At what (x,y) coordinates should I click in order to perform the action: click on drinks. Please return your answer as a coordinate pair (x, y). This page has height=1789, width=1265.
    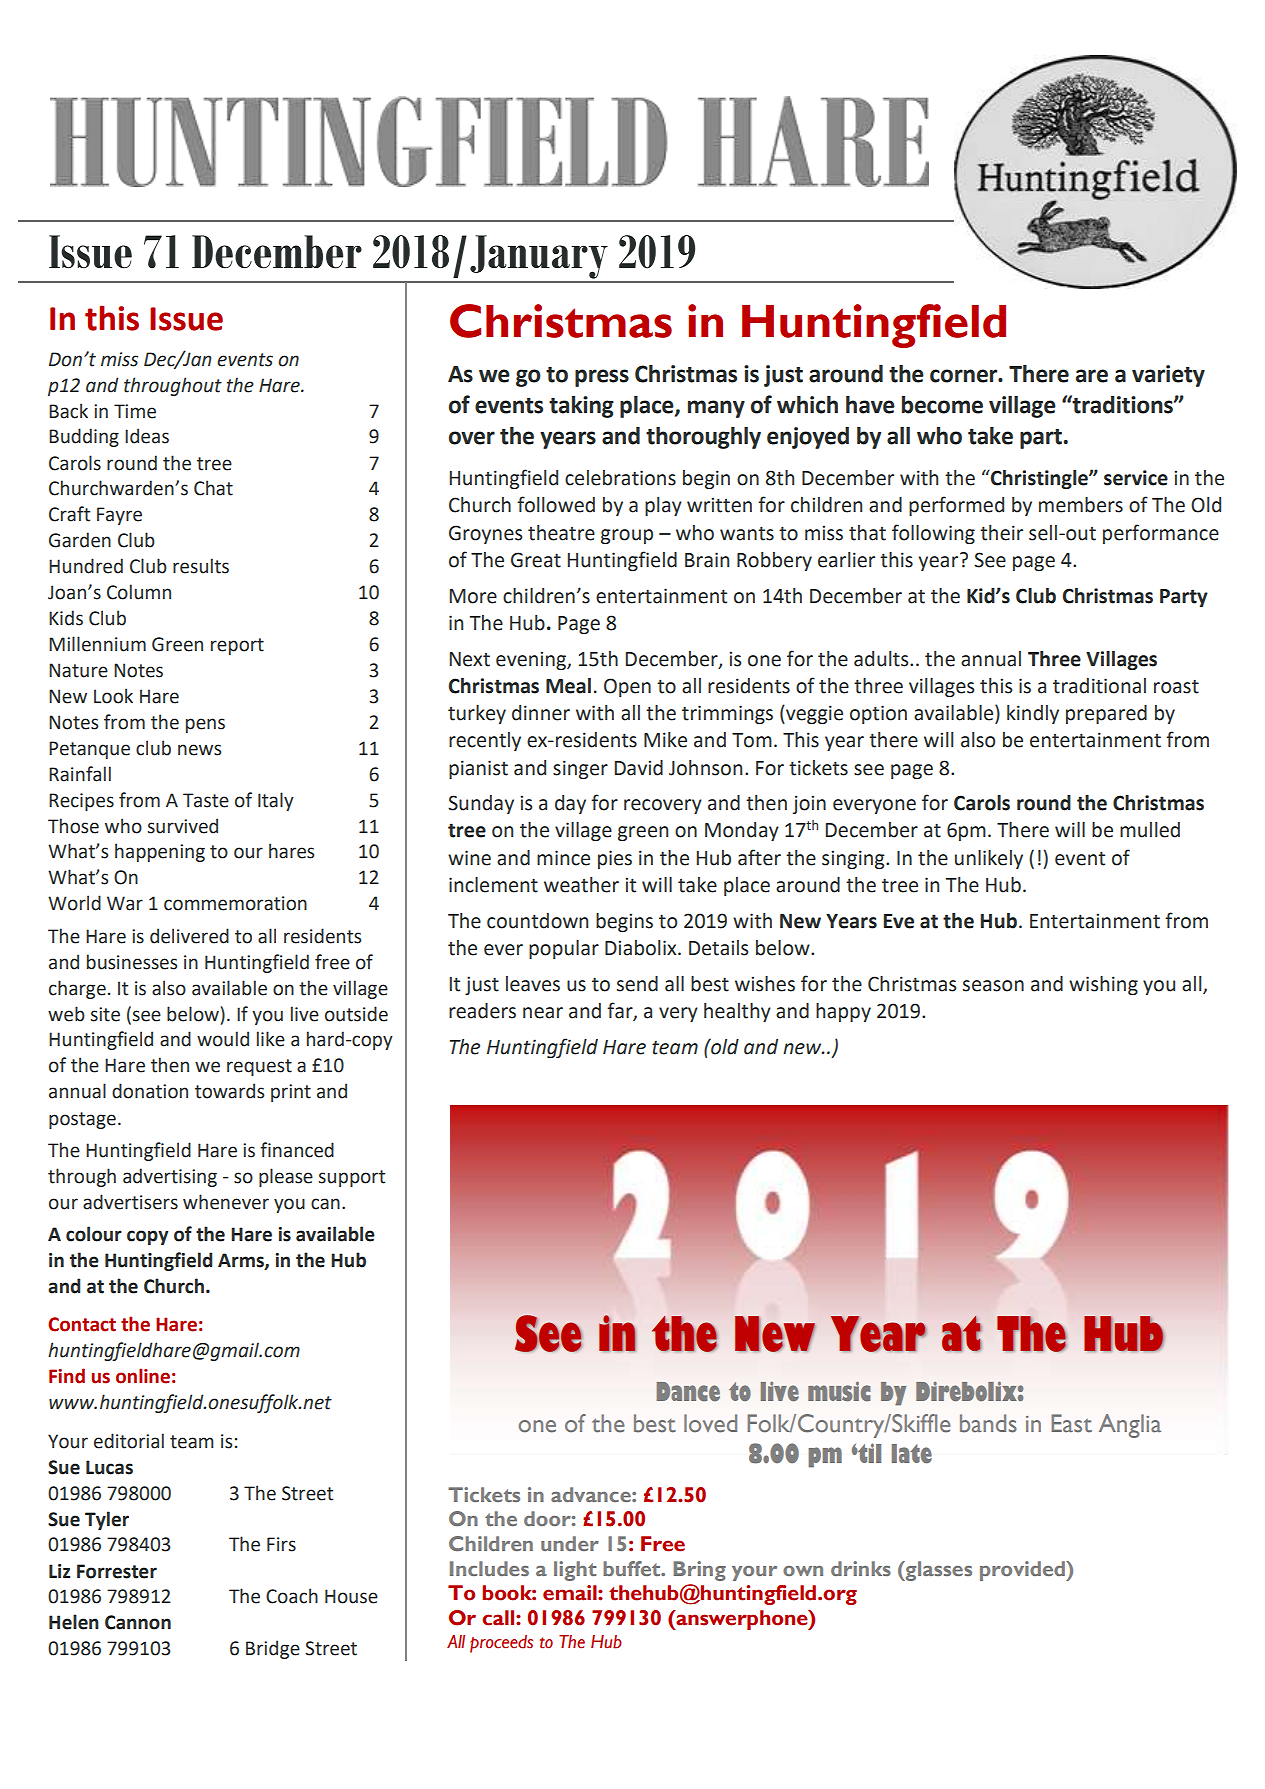
    Looking at the image, I should click on (861, 1568).
